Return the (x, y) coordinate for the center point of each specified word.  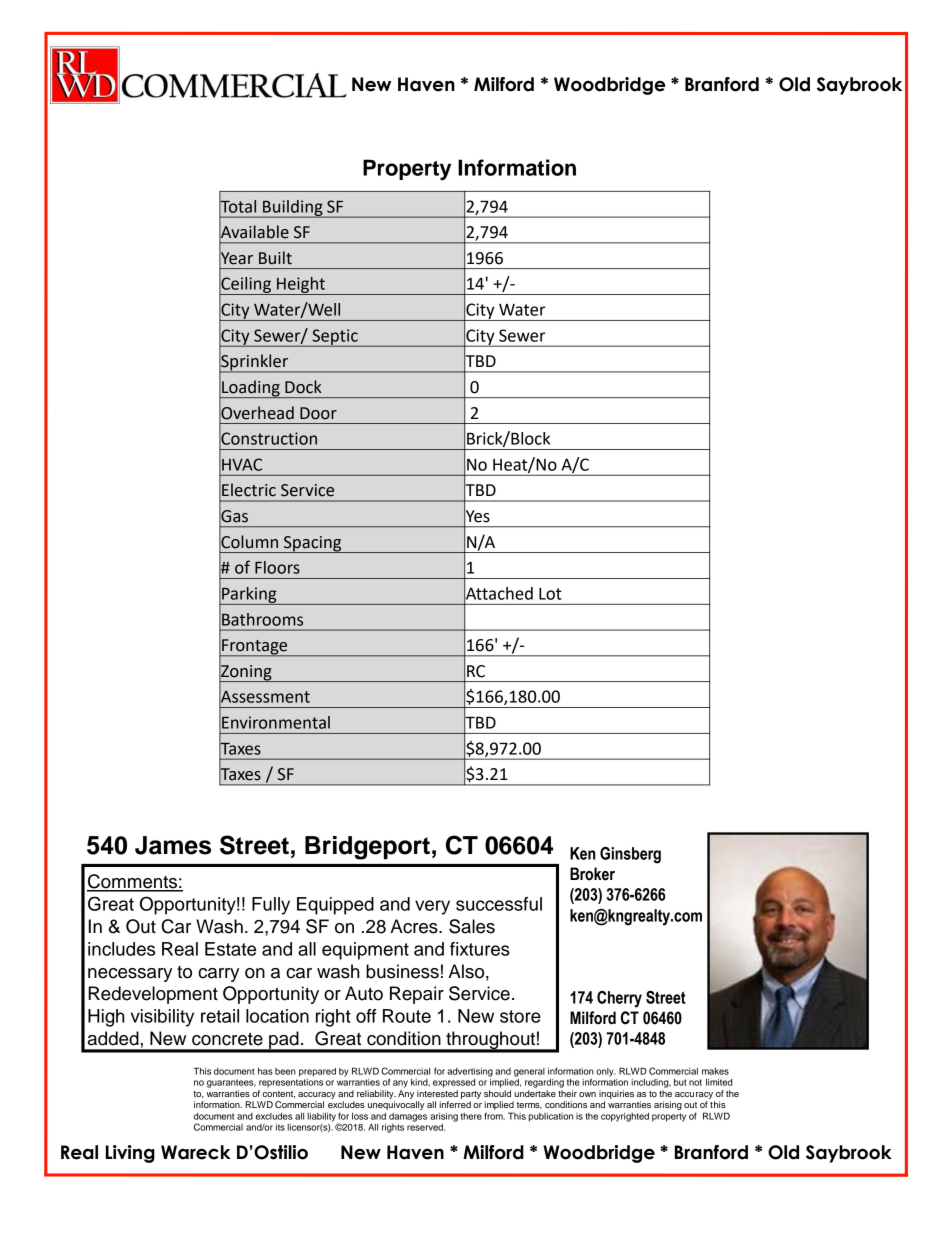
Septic (335, 338)
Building (293, 209)
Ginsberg (630, 855)
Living (130, 1154)
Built (275, 258)
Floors (277, 567)
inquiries (616, 1094)
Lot (550, 594)
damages (408, 1117)
